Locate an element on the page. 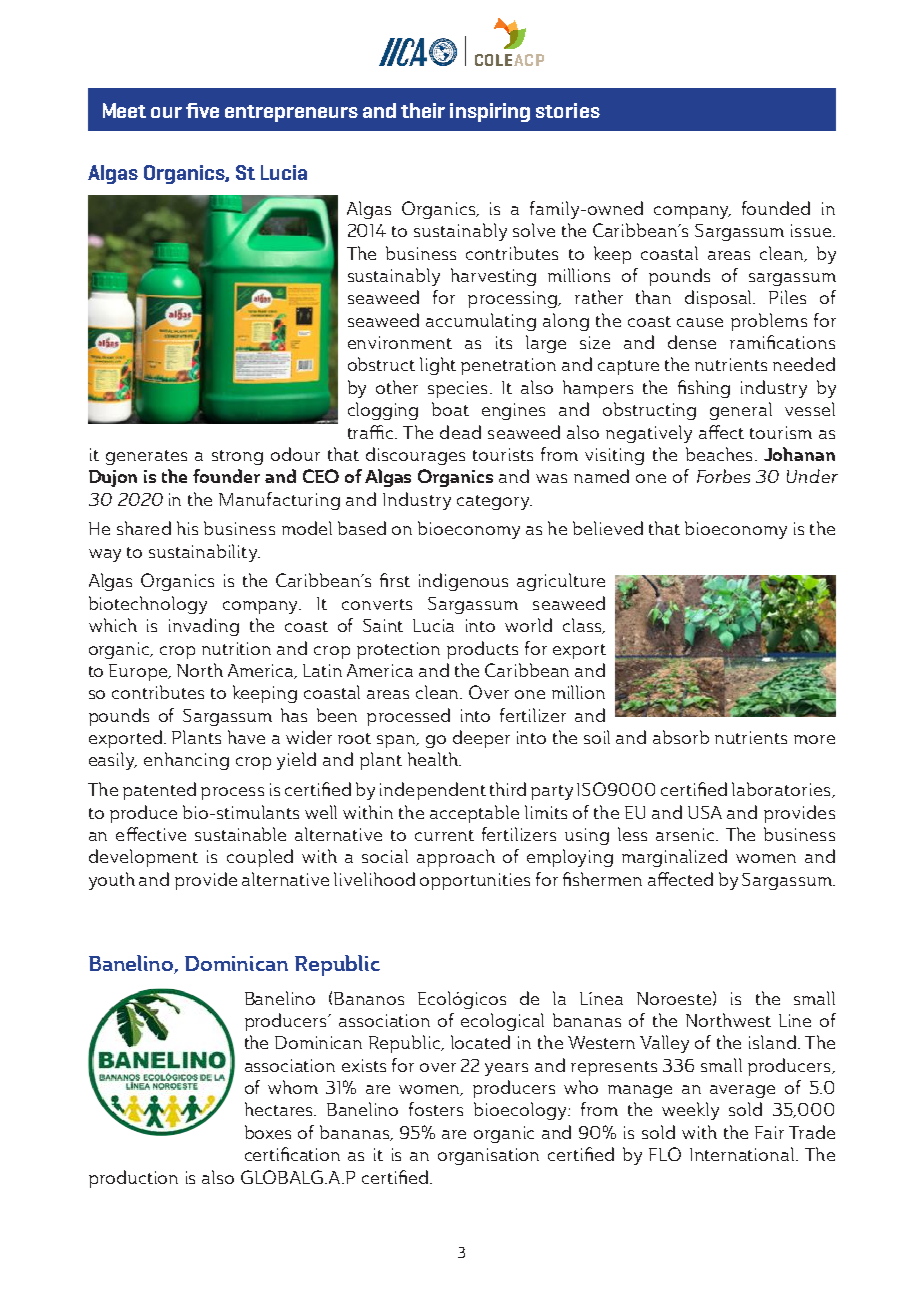 This image has width=924, height=1308. inspiring is located at coordinates (490, 112).
